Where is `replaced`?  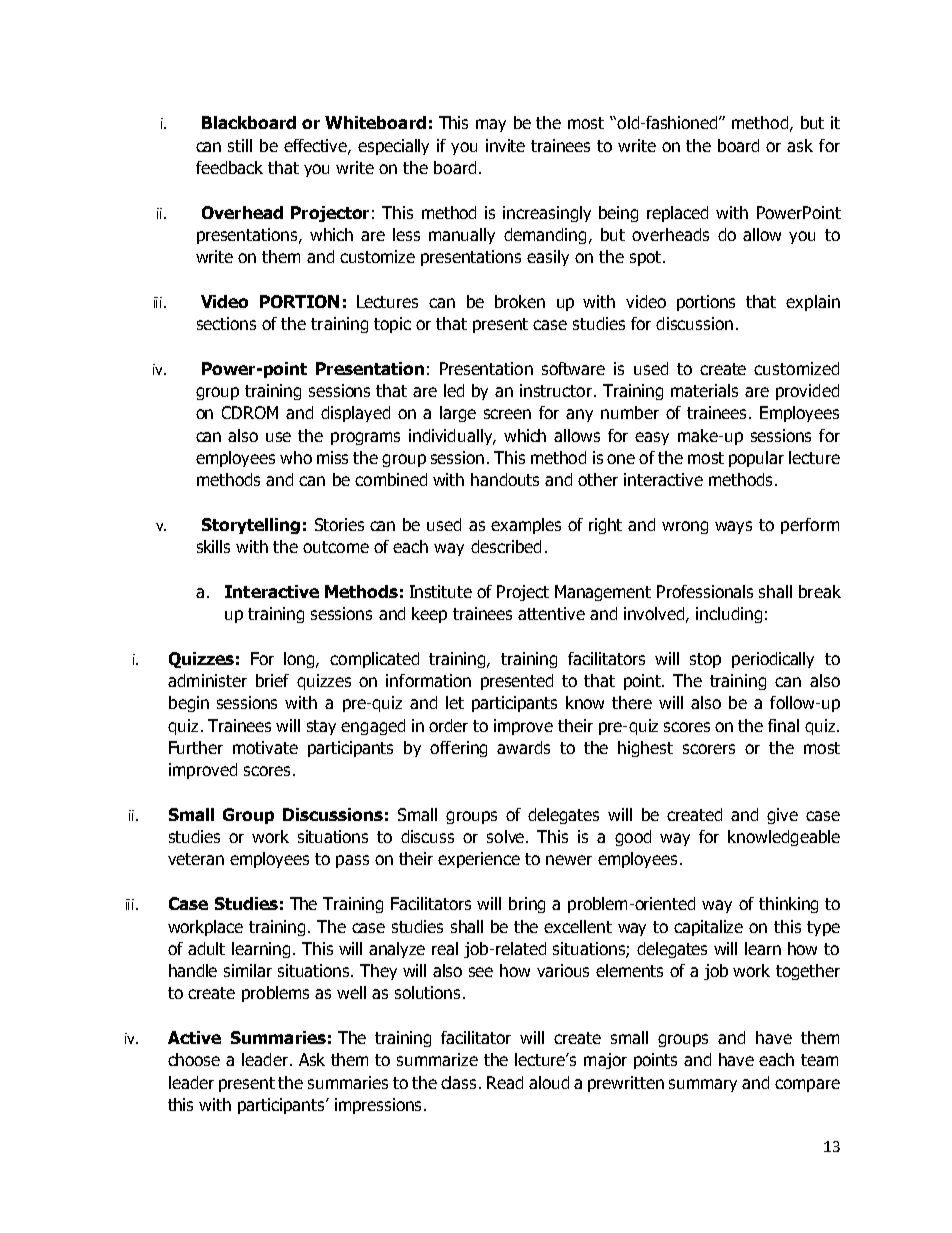
replaced is located at coordinates (677, 214).
